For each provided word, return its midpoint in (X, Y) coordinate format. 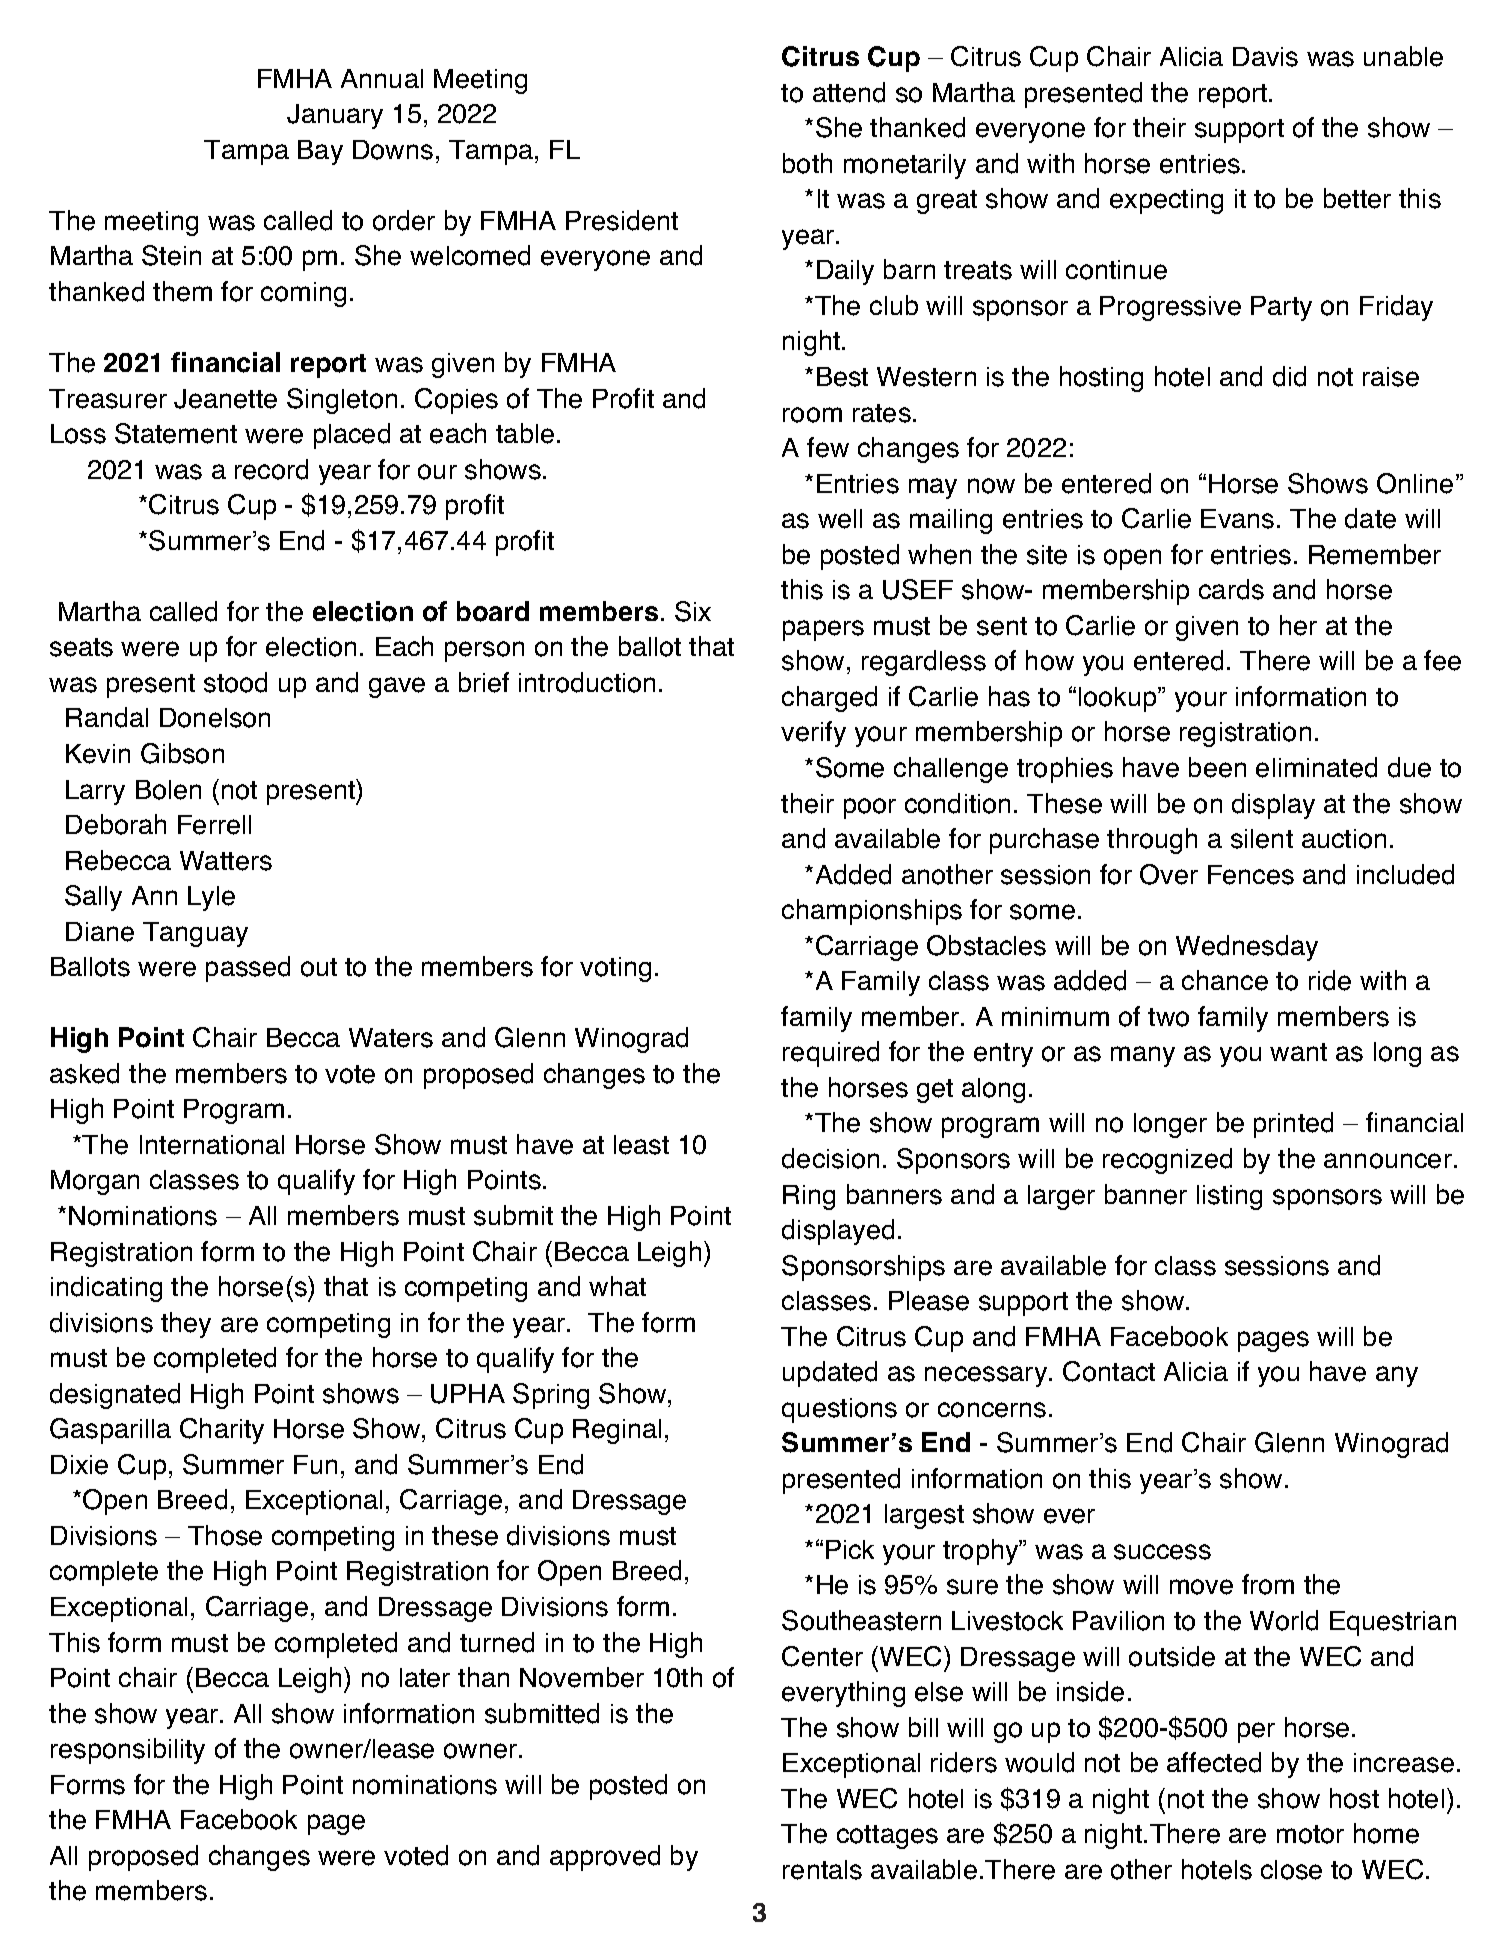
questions (839, 1410)
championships (872, 912)
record (271, 469)
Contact (1109, 1371)
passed (248, 969)
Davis (1265, 57)
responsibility (128, 1751)
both (807, 163)
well (840, 519)
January (335, 116)
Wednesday (1247, 948)
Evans (1237, 519)
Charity (222, 1431)
